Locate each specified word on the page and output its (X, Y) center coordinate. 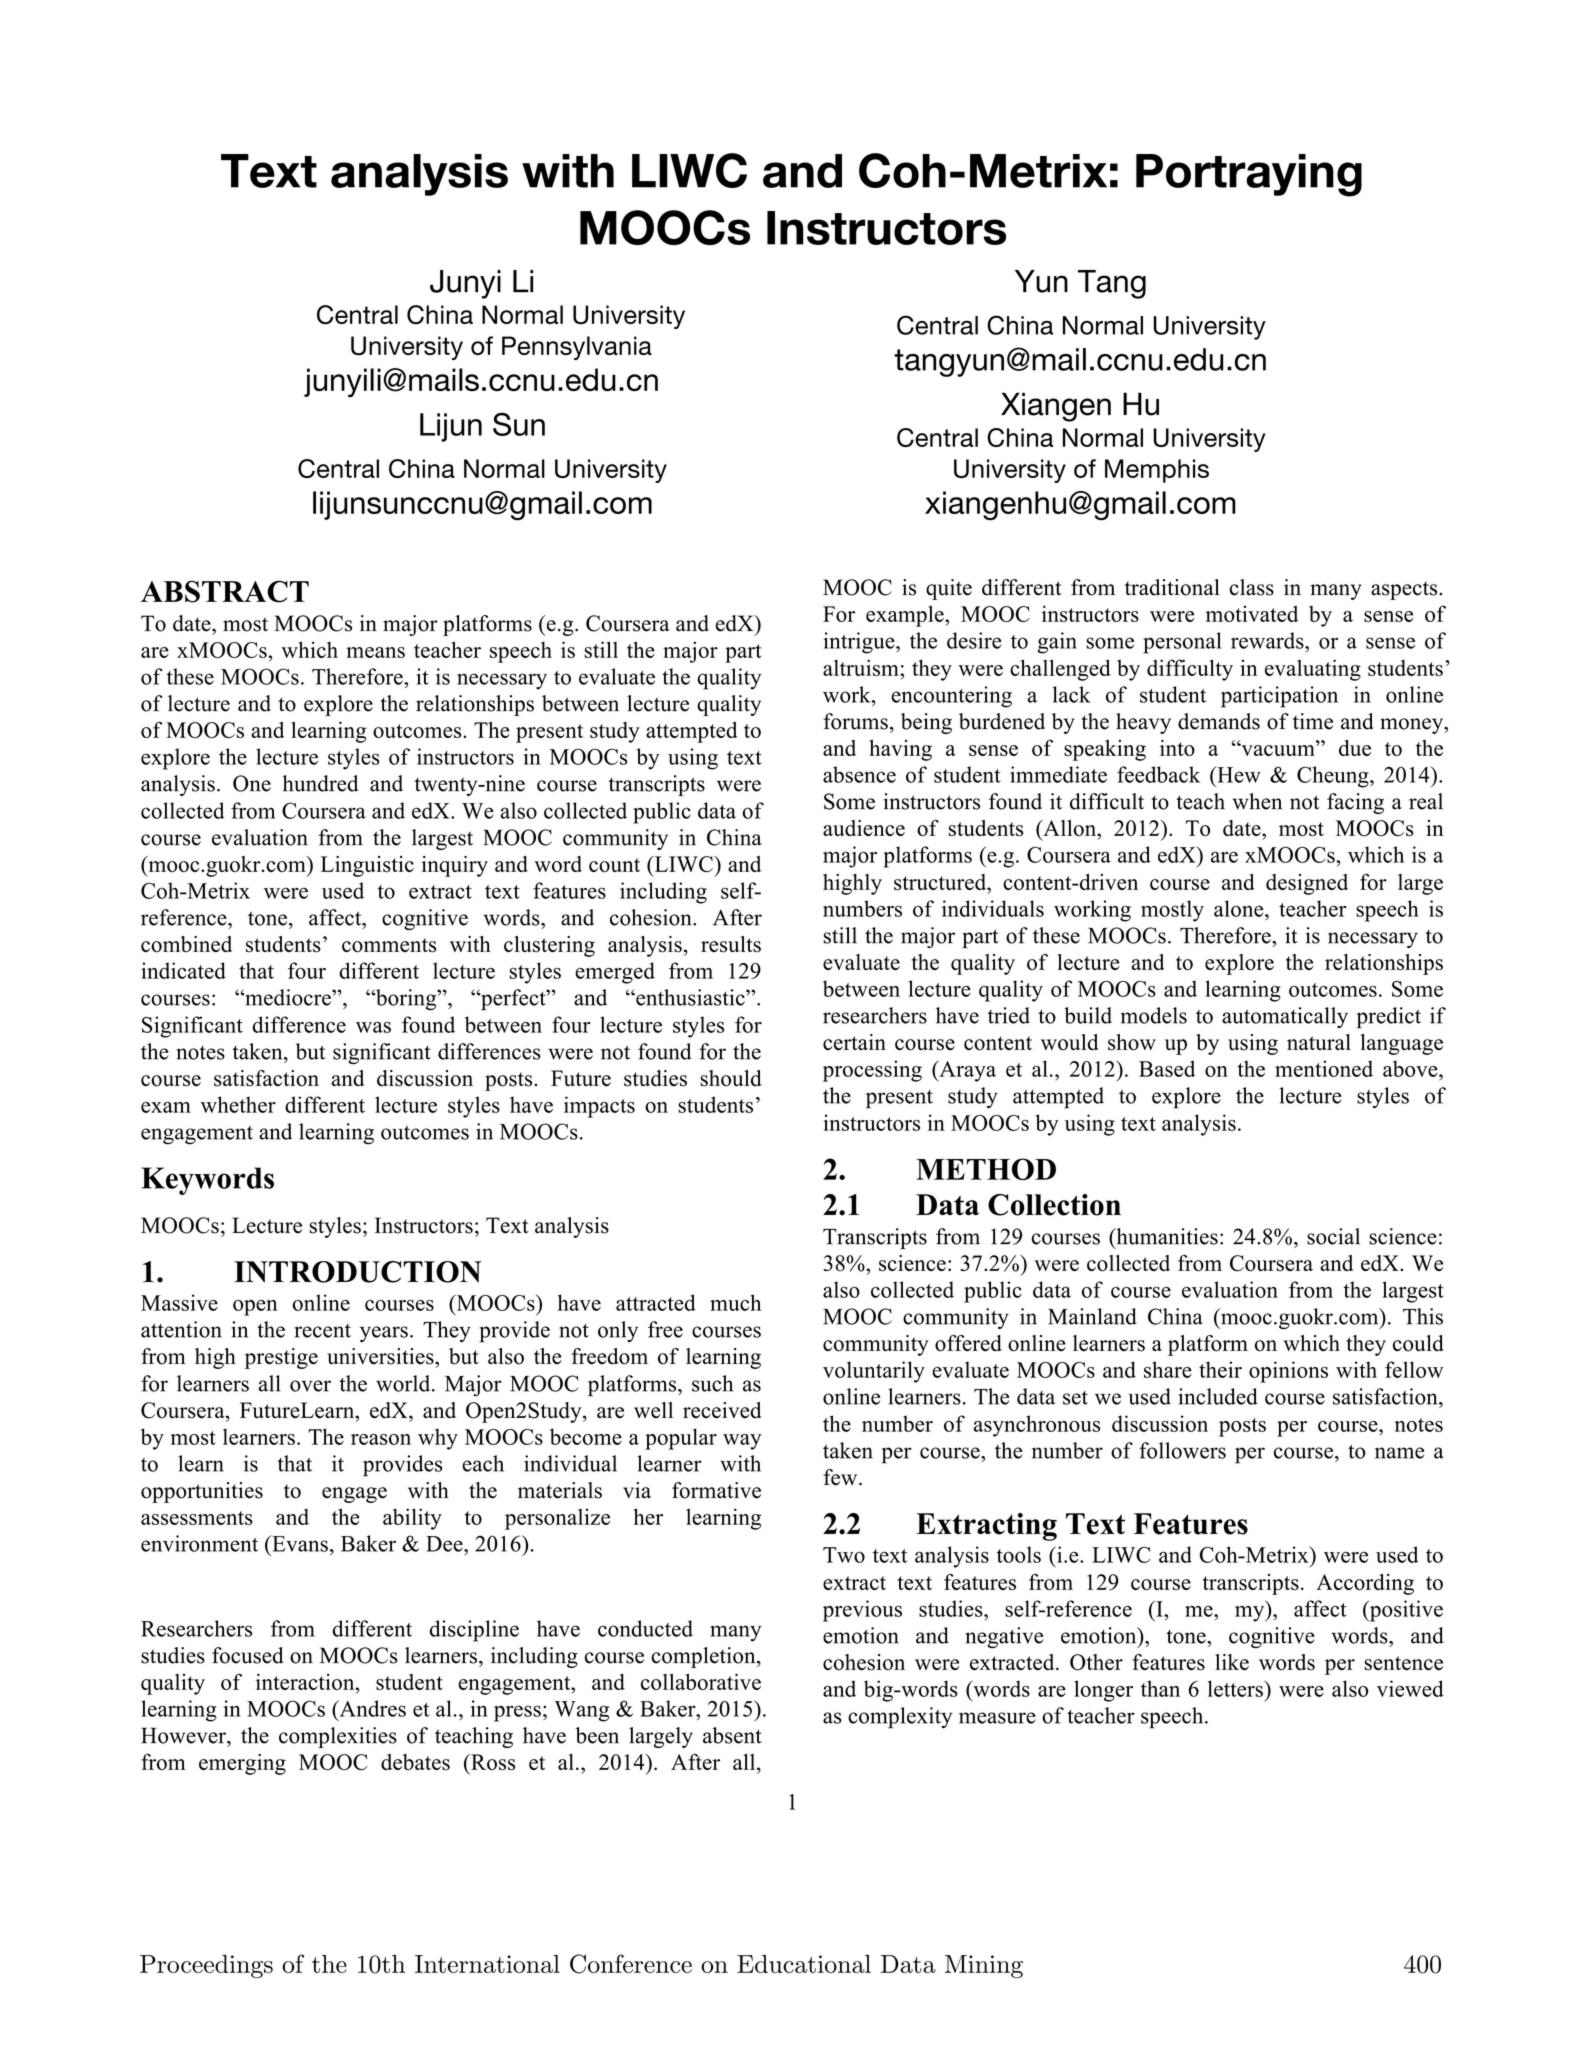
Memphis (1157, 471)
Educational (804, 1964)
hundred (320, 783)
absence (859, 774)
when (1257, 801)
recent (323, 1331)
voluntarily (874, 1372)
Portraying (1249, 175)
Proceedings (206, 1966)
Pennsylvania (577, 348)
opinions (1288, 1372)
